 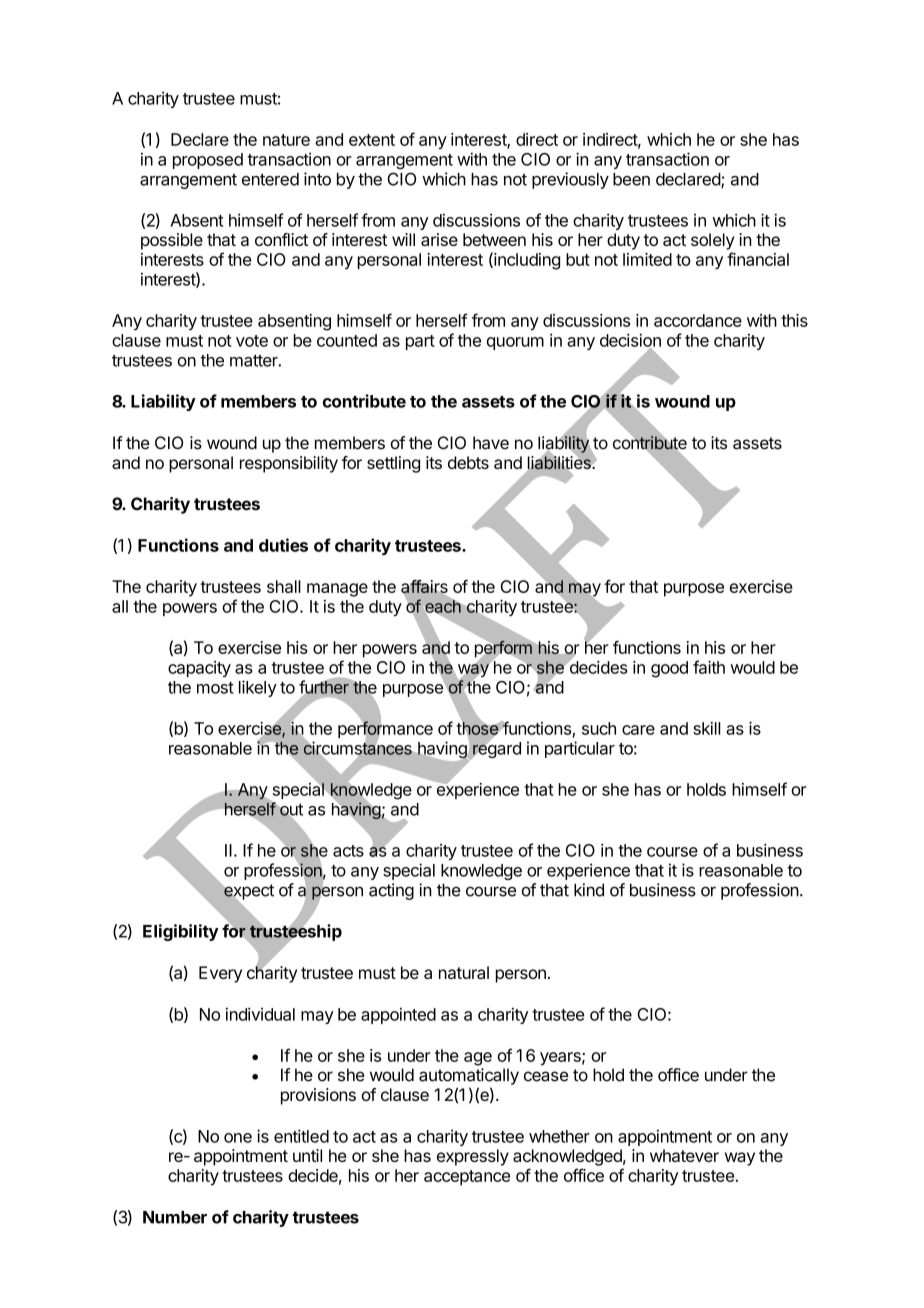 What do you see at coordinates (599, 728) in the screenshot?
I see `such` at bounding box center [599, 728].
